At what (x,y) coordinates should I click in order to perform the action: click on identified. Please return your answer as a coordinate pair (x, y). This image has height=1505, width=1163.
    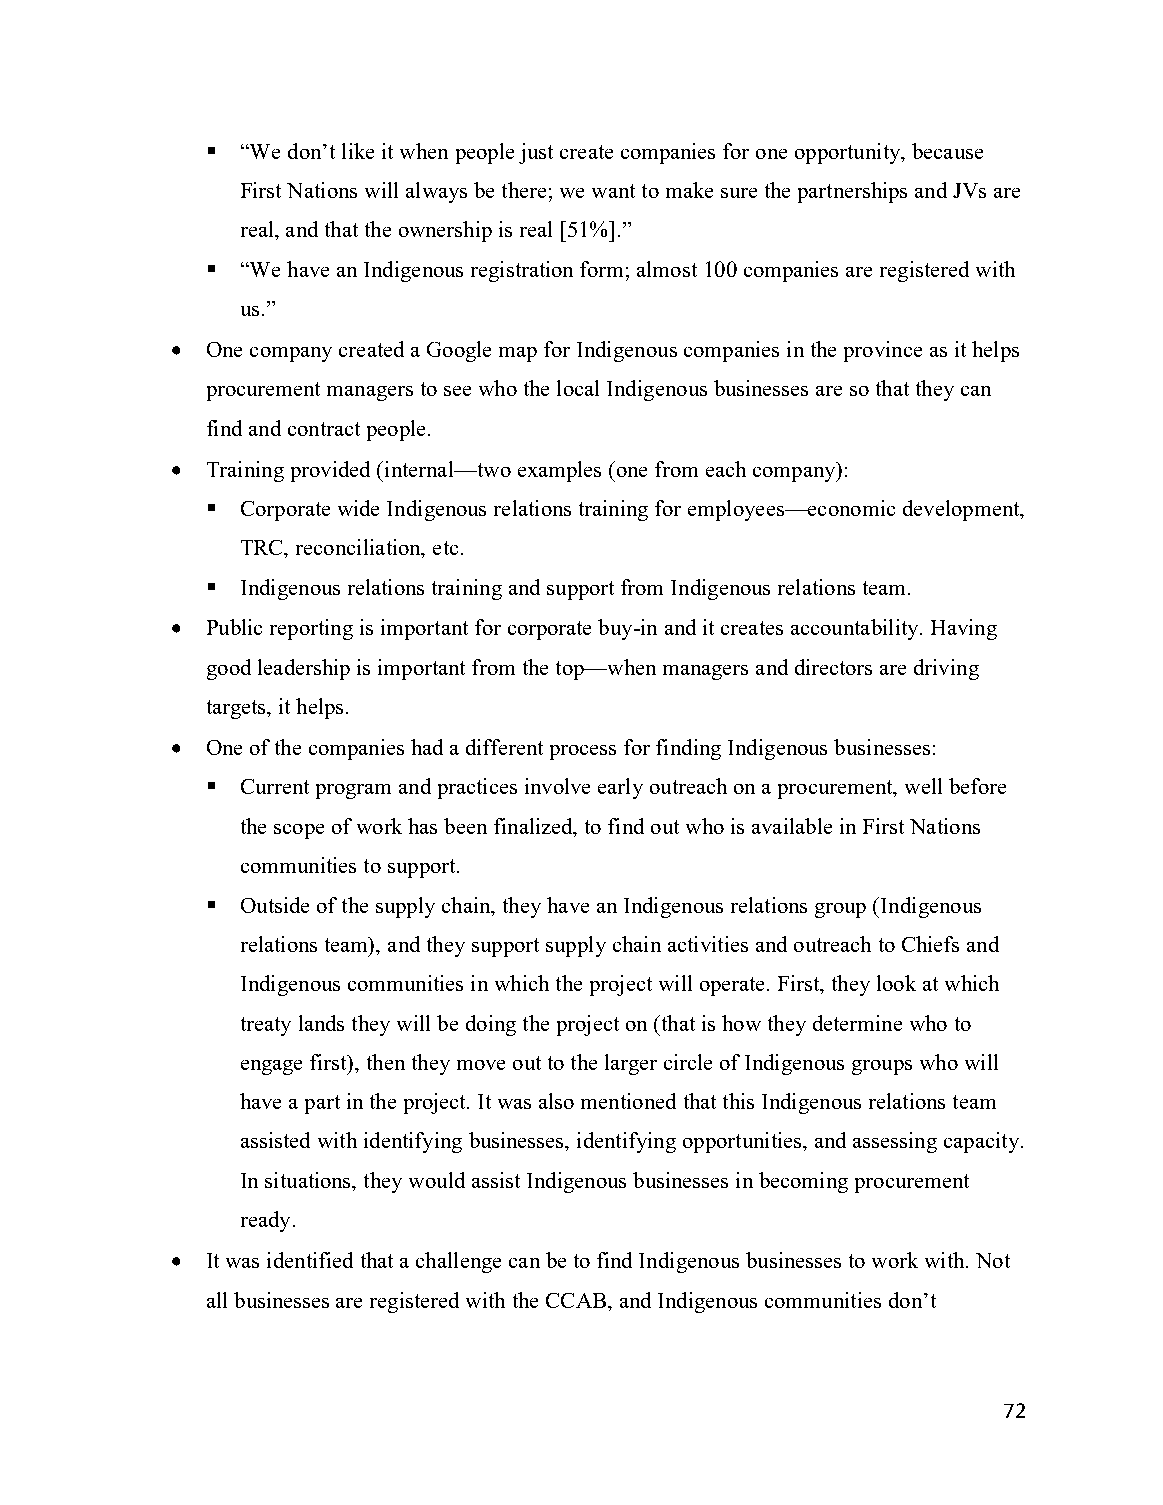
    Looking at the image, I should click on (310, 1260).
